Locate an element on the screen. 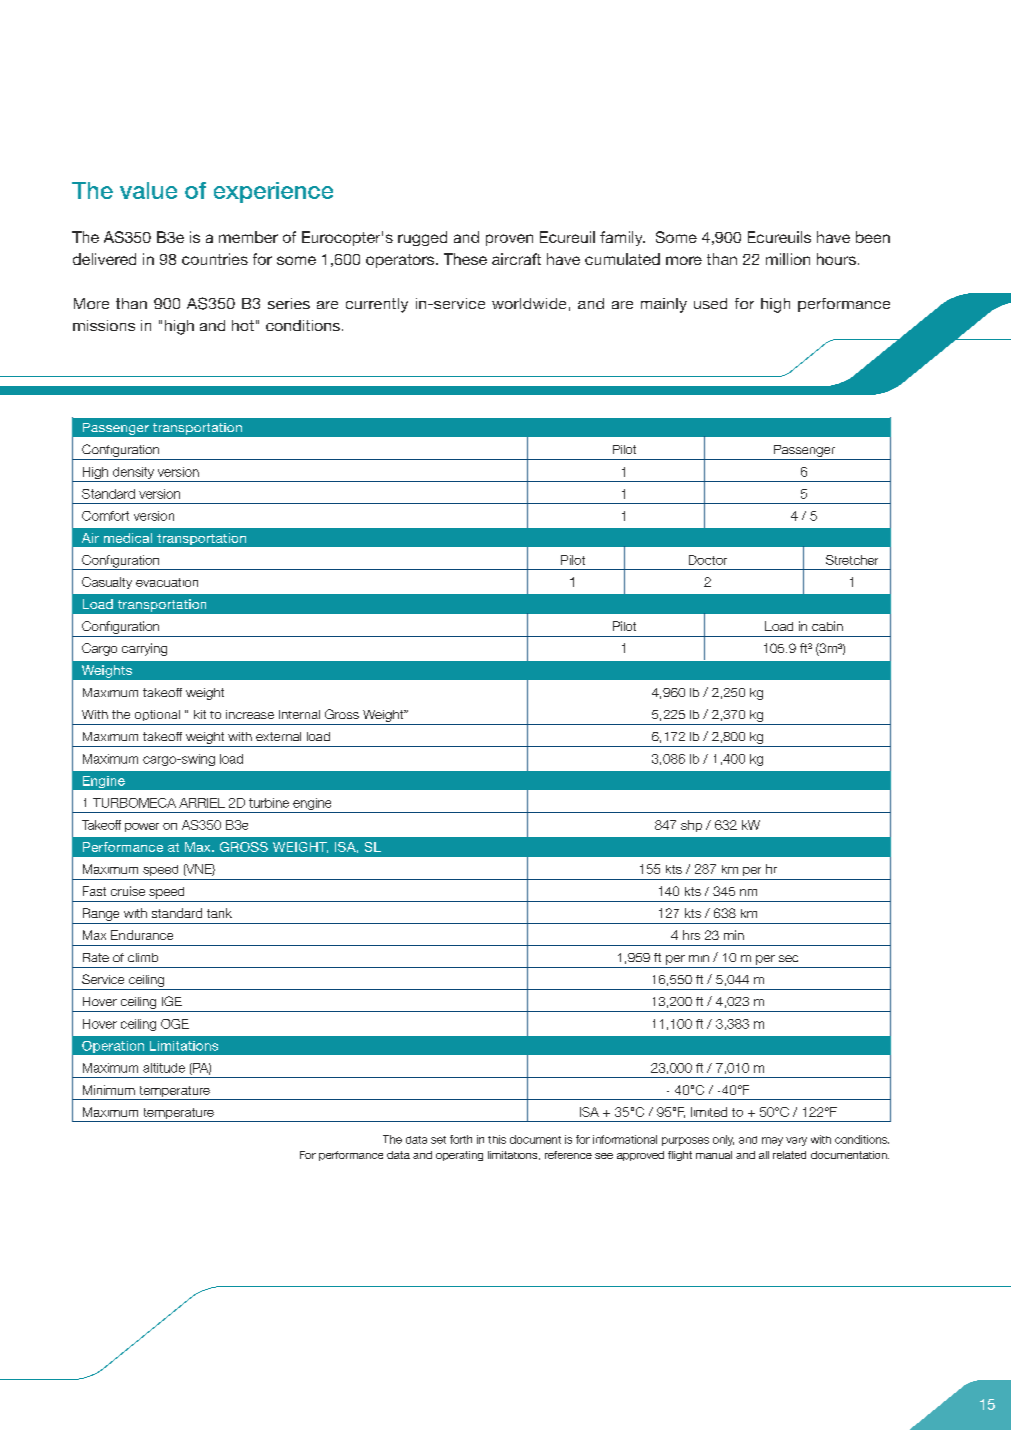 Image resolution: width=1011 pixels, height=1430 pixels. million is located at coordinates (788, 259).
